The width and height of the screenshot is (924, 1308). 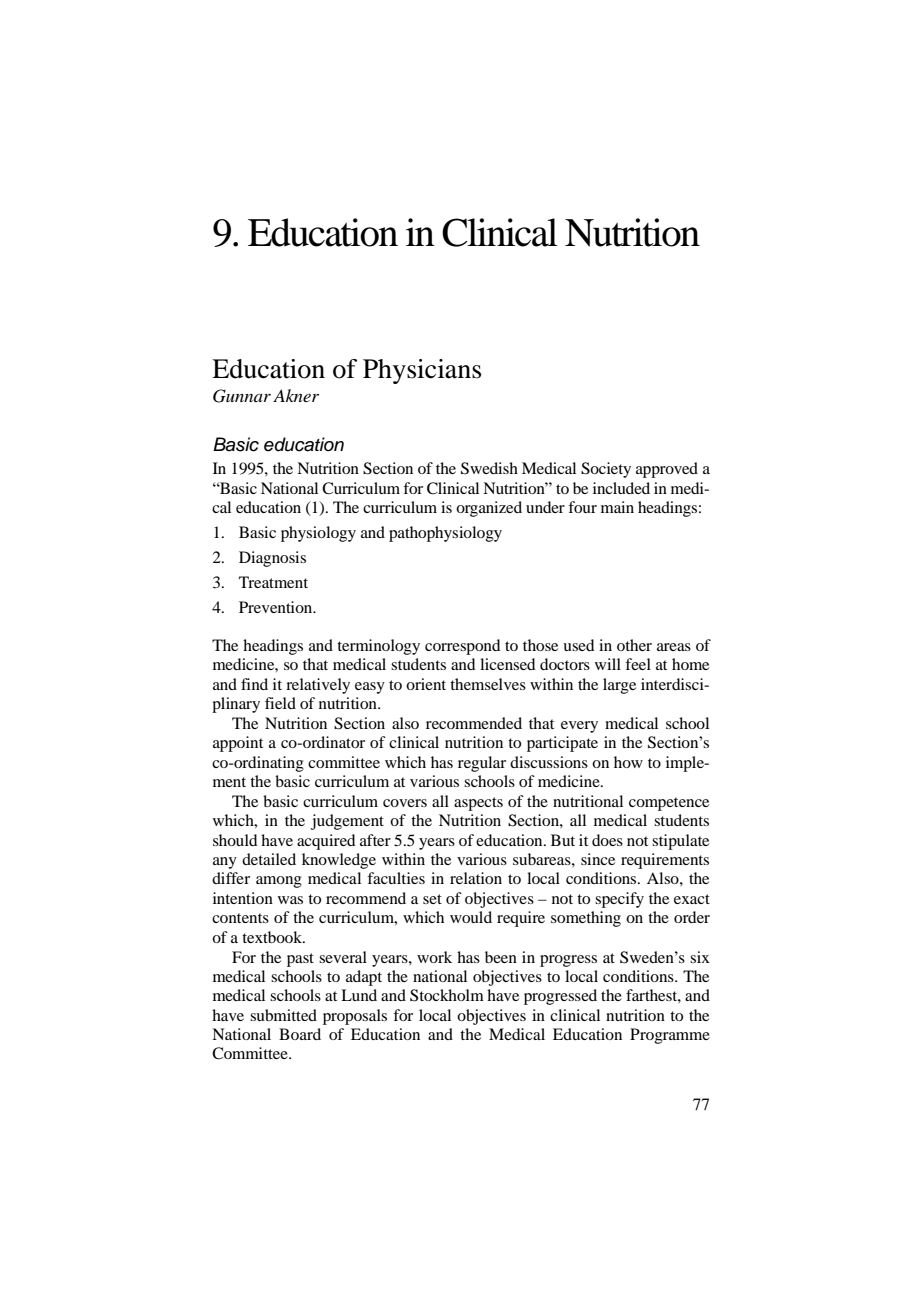 I want to click on Physicians, so click(x=422, y=371).
